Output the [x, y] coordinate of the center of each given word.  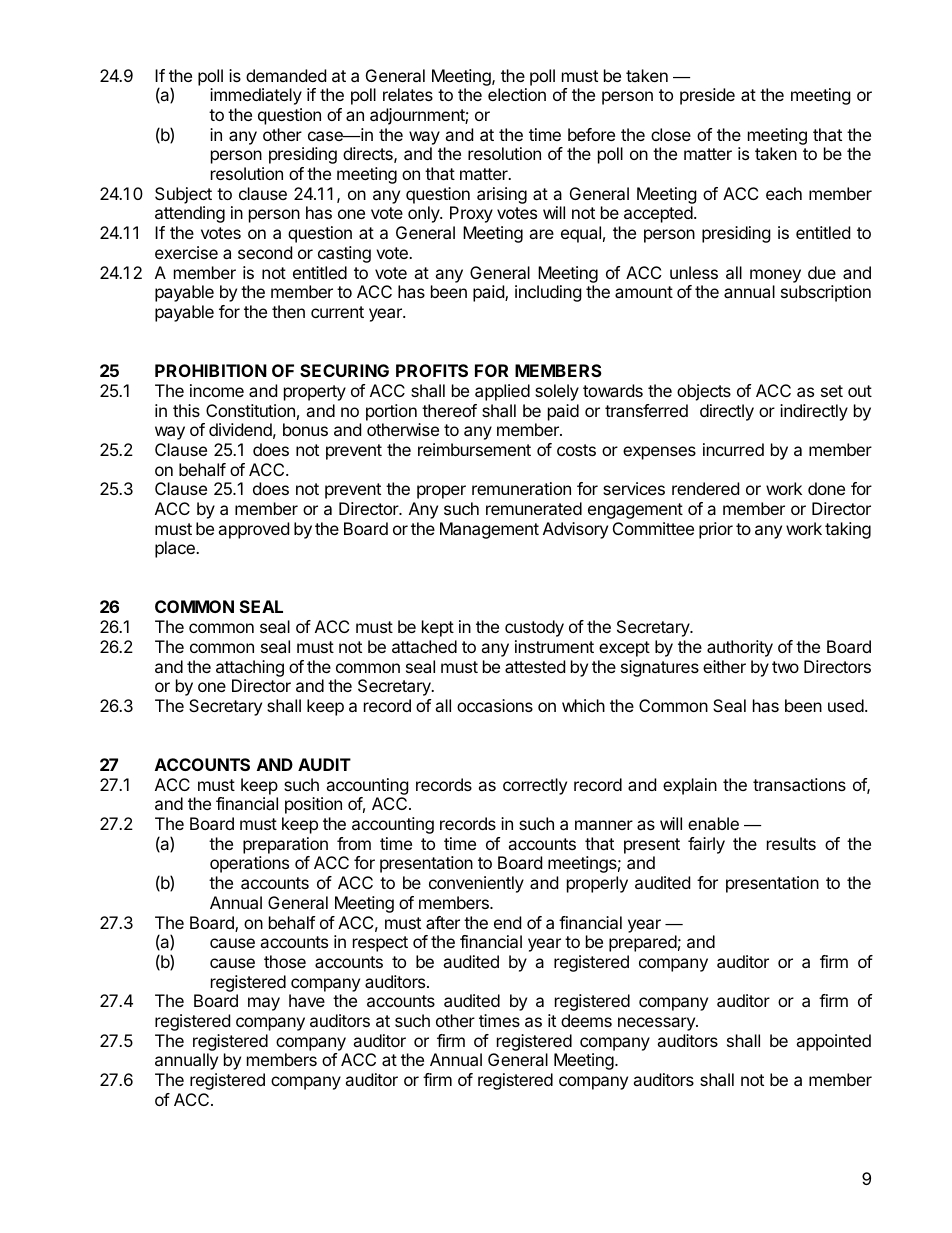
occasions [495, 705]
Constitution [250, 410]
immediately [256, 96]
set [832, 391]
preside [707, 96]
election [517, 94]
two [785, 667]
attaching [250, 668]
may [264, 1004]
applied [502, 392]
